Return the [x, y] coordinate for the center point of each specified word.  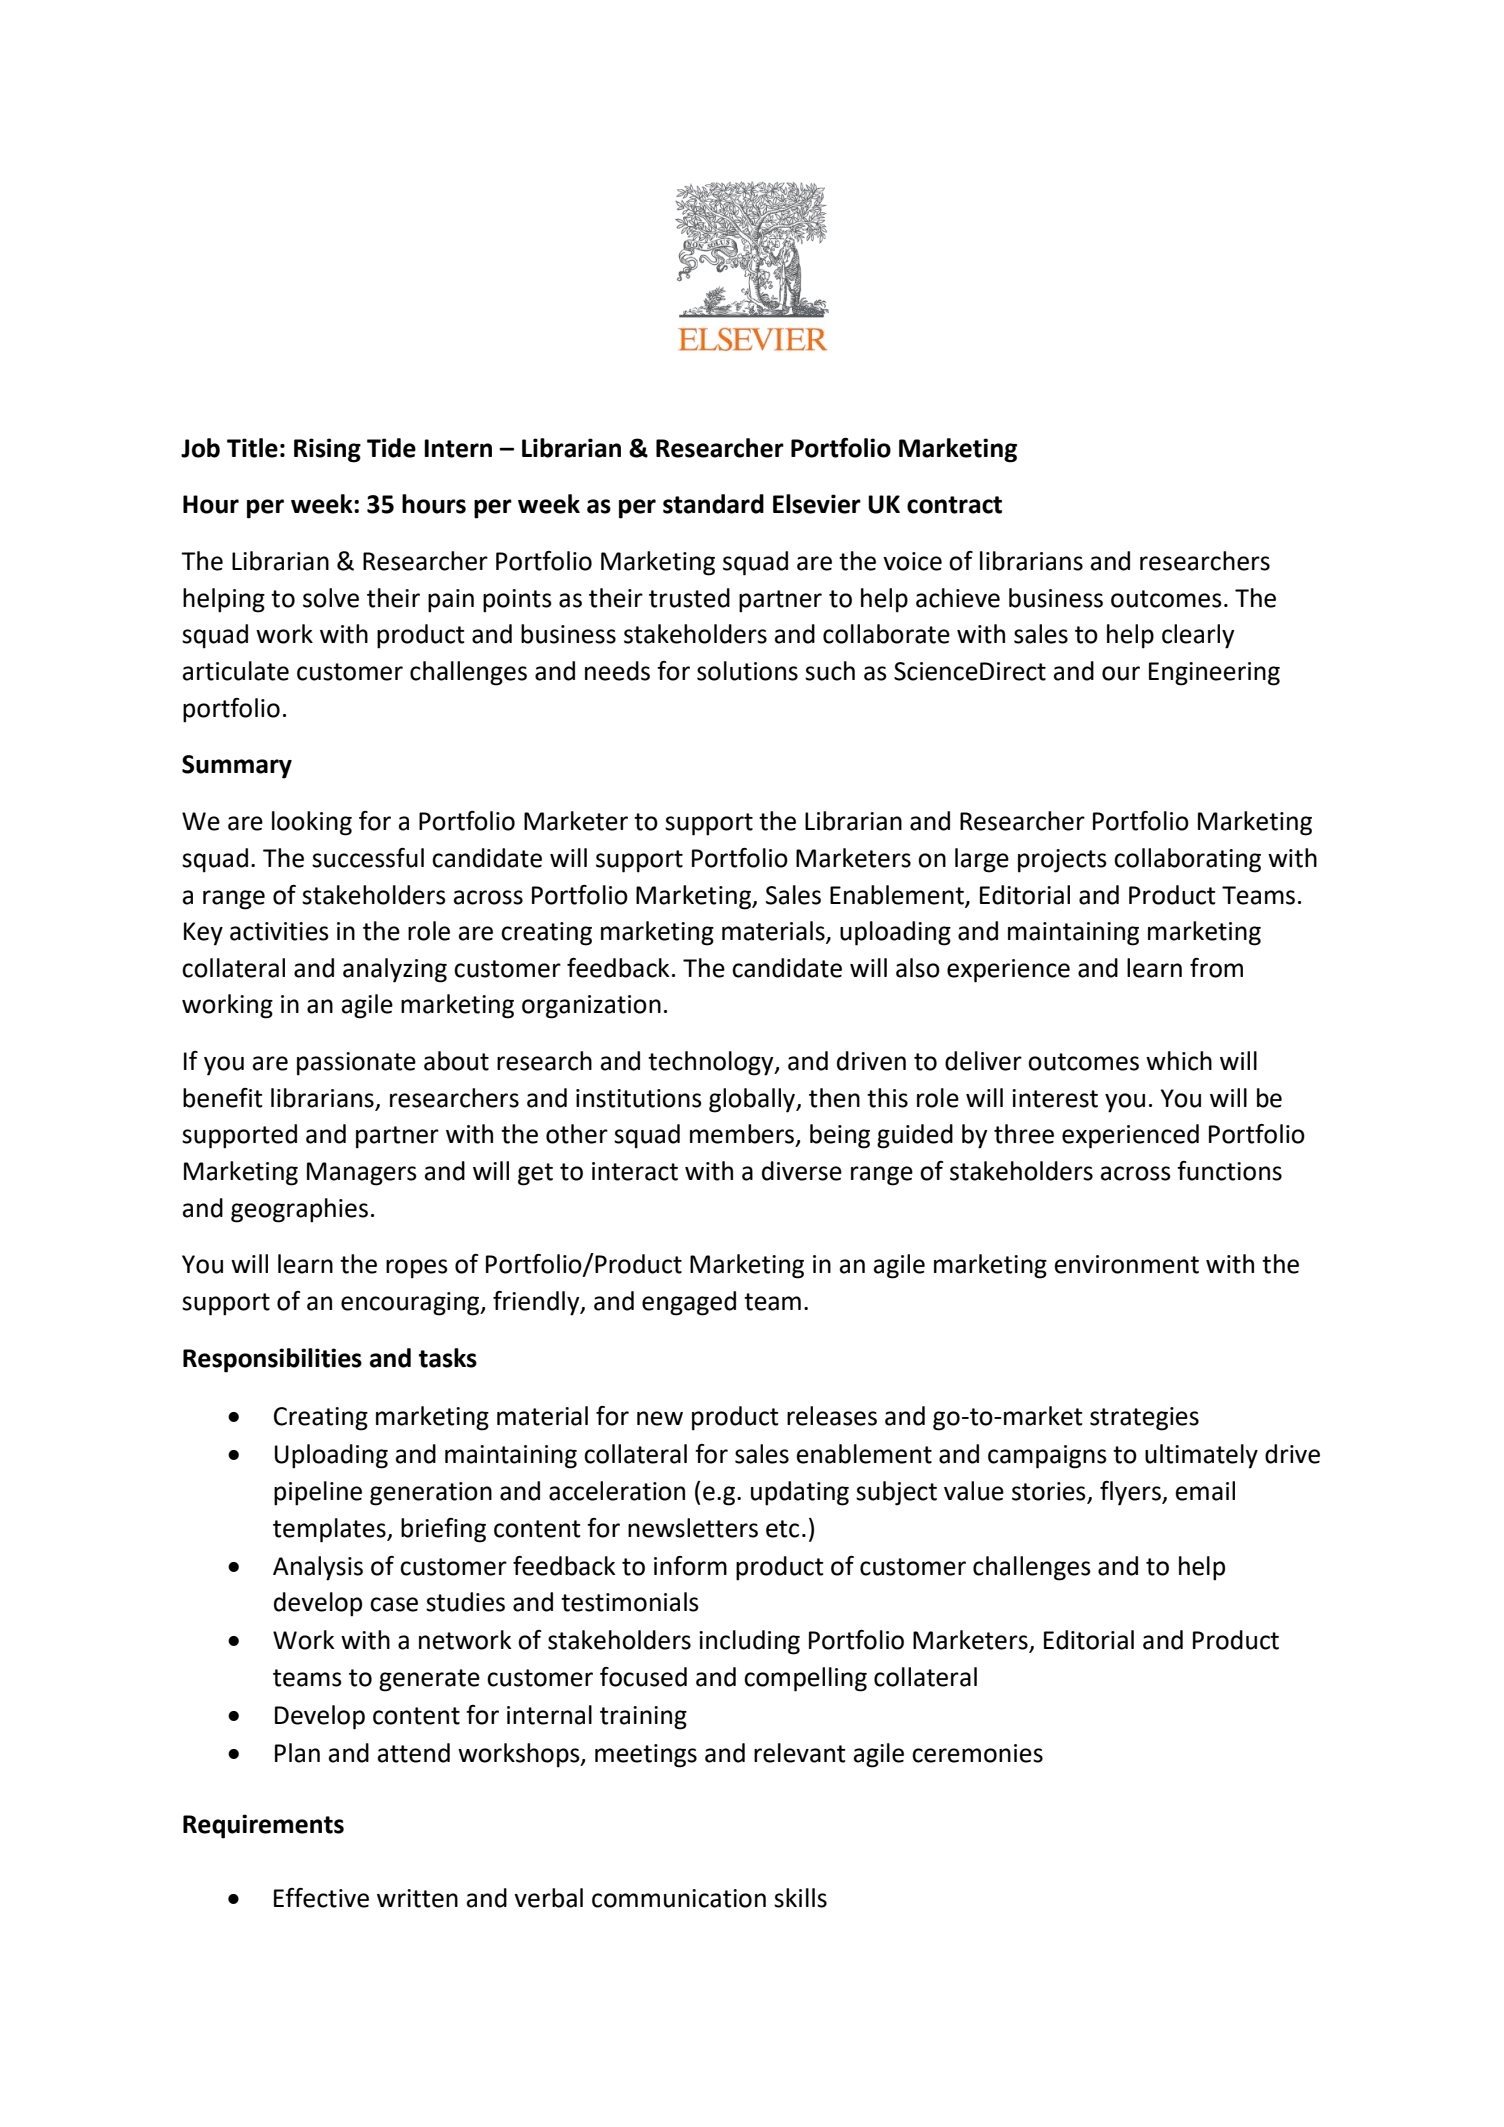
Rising [327, 450]
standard [713, 504]
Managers [362, 1174]
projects [1062, 861]
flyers [1131, 1493]
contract [954, 505]
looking [312, 823]
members [743, 1135]
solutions [747, 671]
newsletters [693, 1528]
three [1024, 1134]
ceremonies [977, 1753]
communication [679, 1898]
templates [330, 1530]
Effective [321, 1898]
